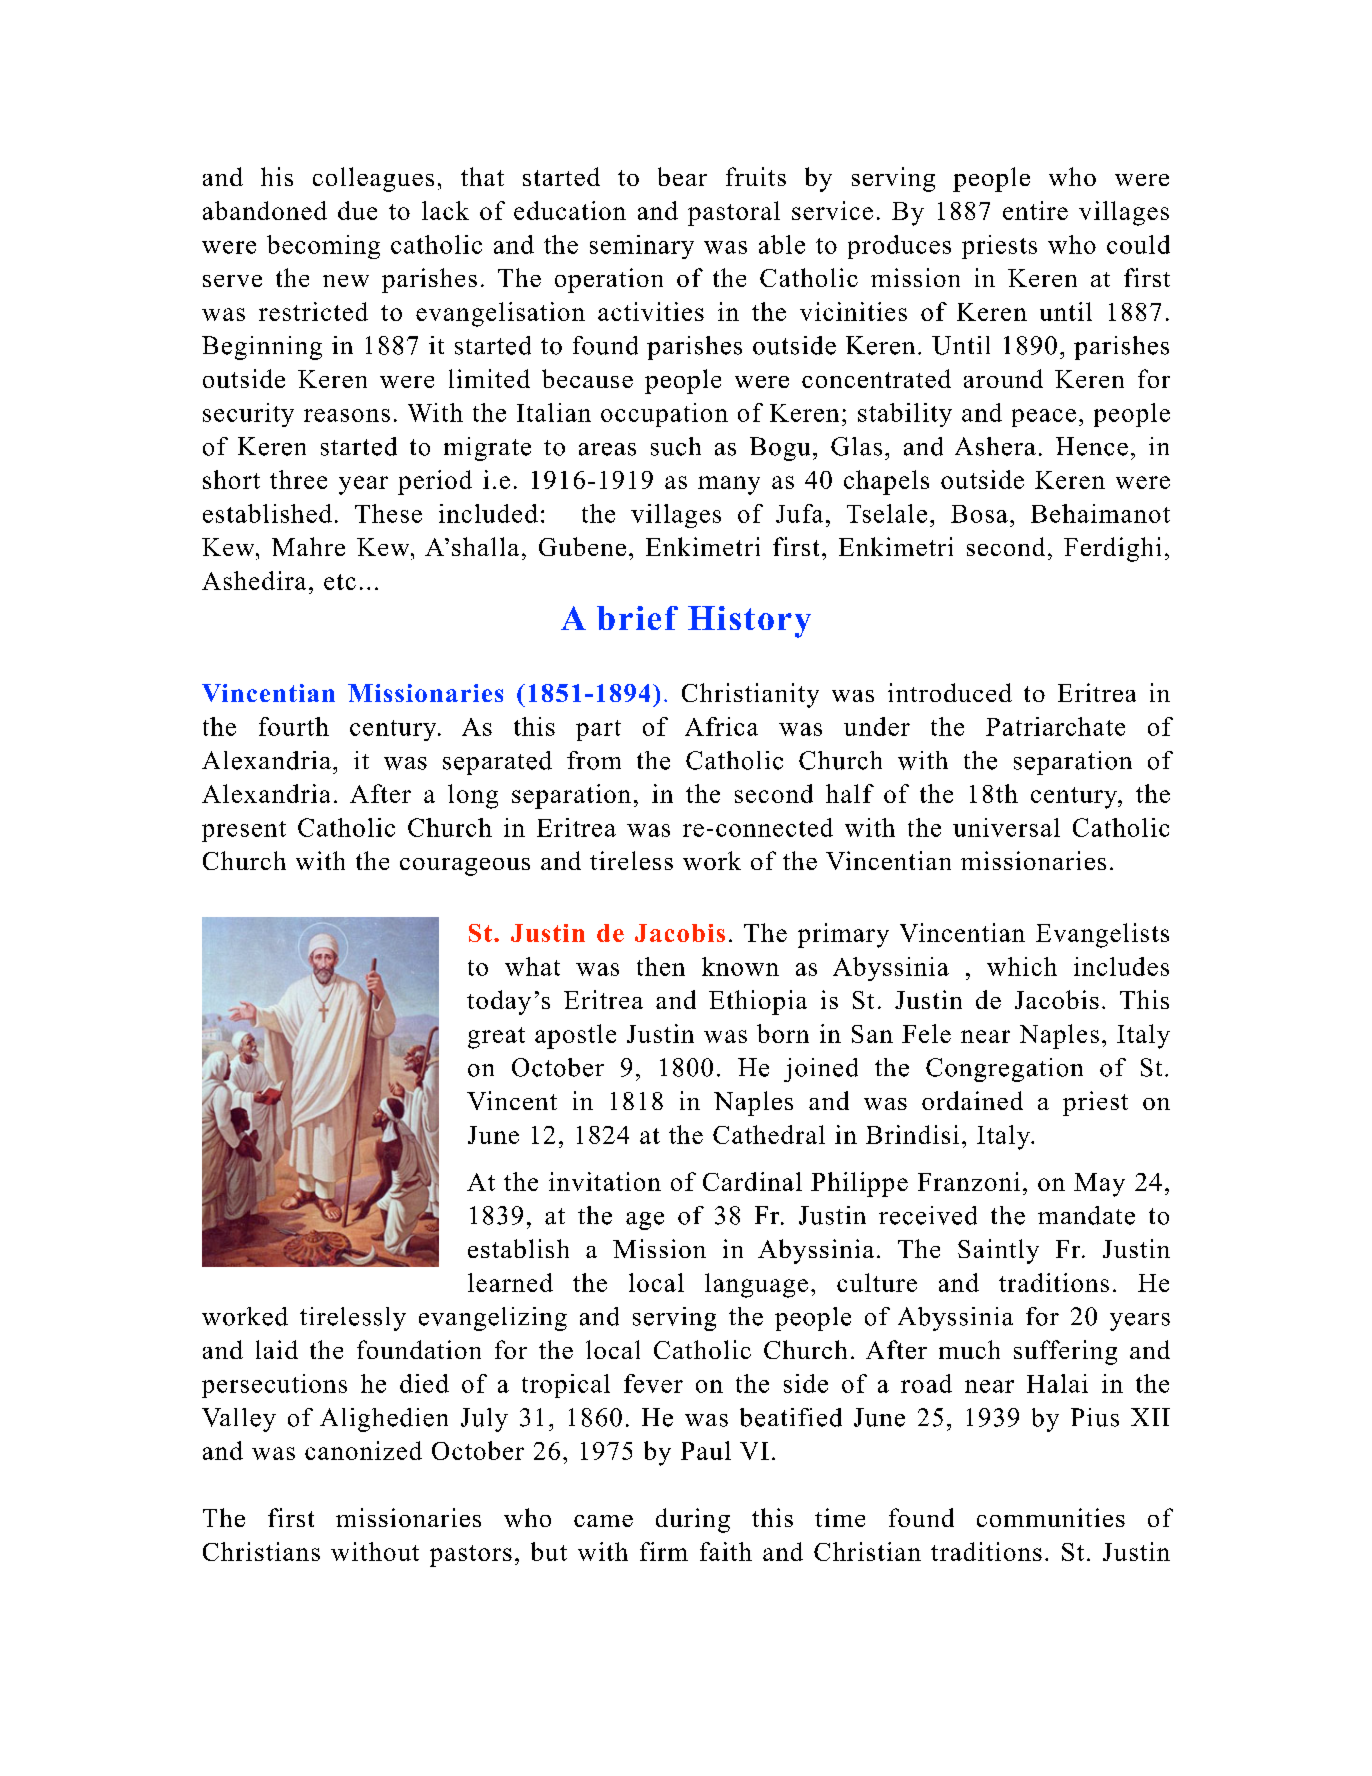 The image size is (1372, 1776). What do you see at coordinates (1035, 210) in the page?
I see `entire` at bounding box center [1035, 210].
